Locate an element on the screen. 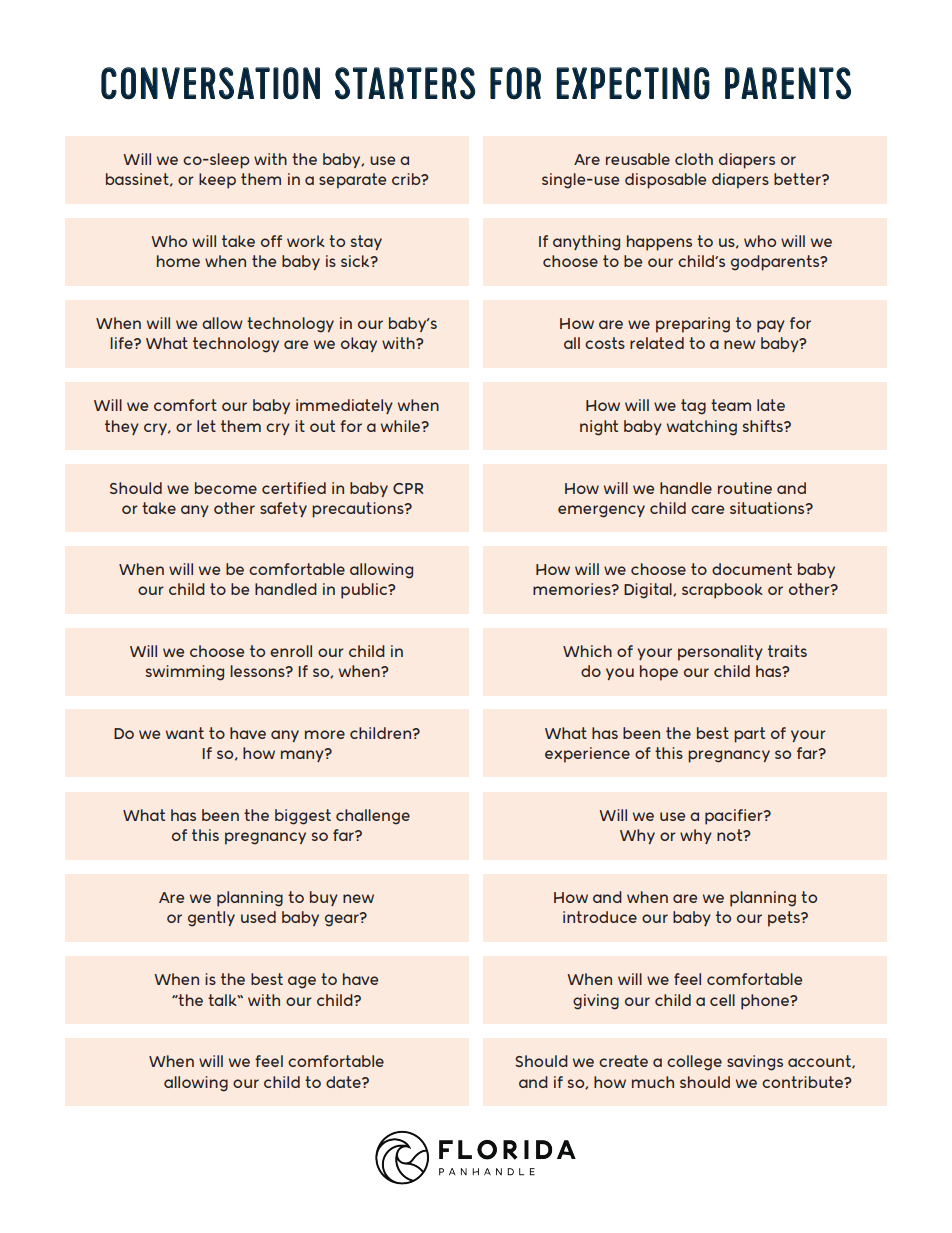 The image size is (952, 1233). CONVERSATION is located at coordinates (210, 83).
